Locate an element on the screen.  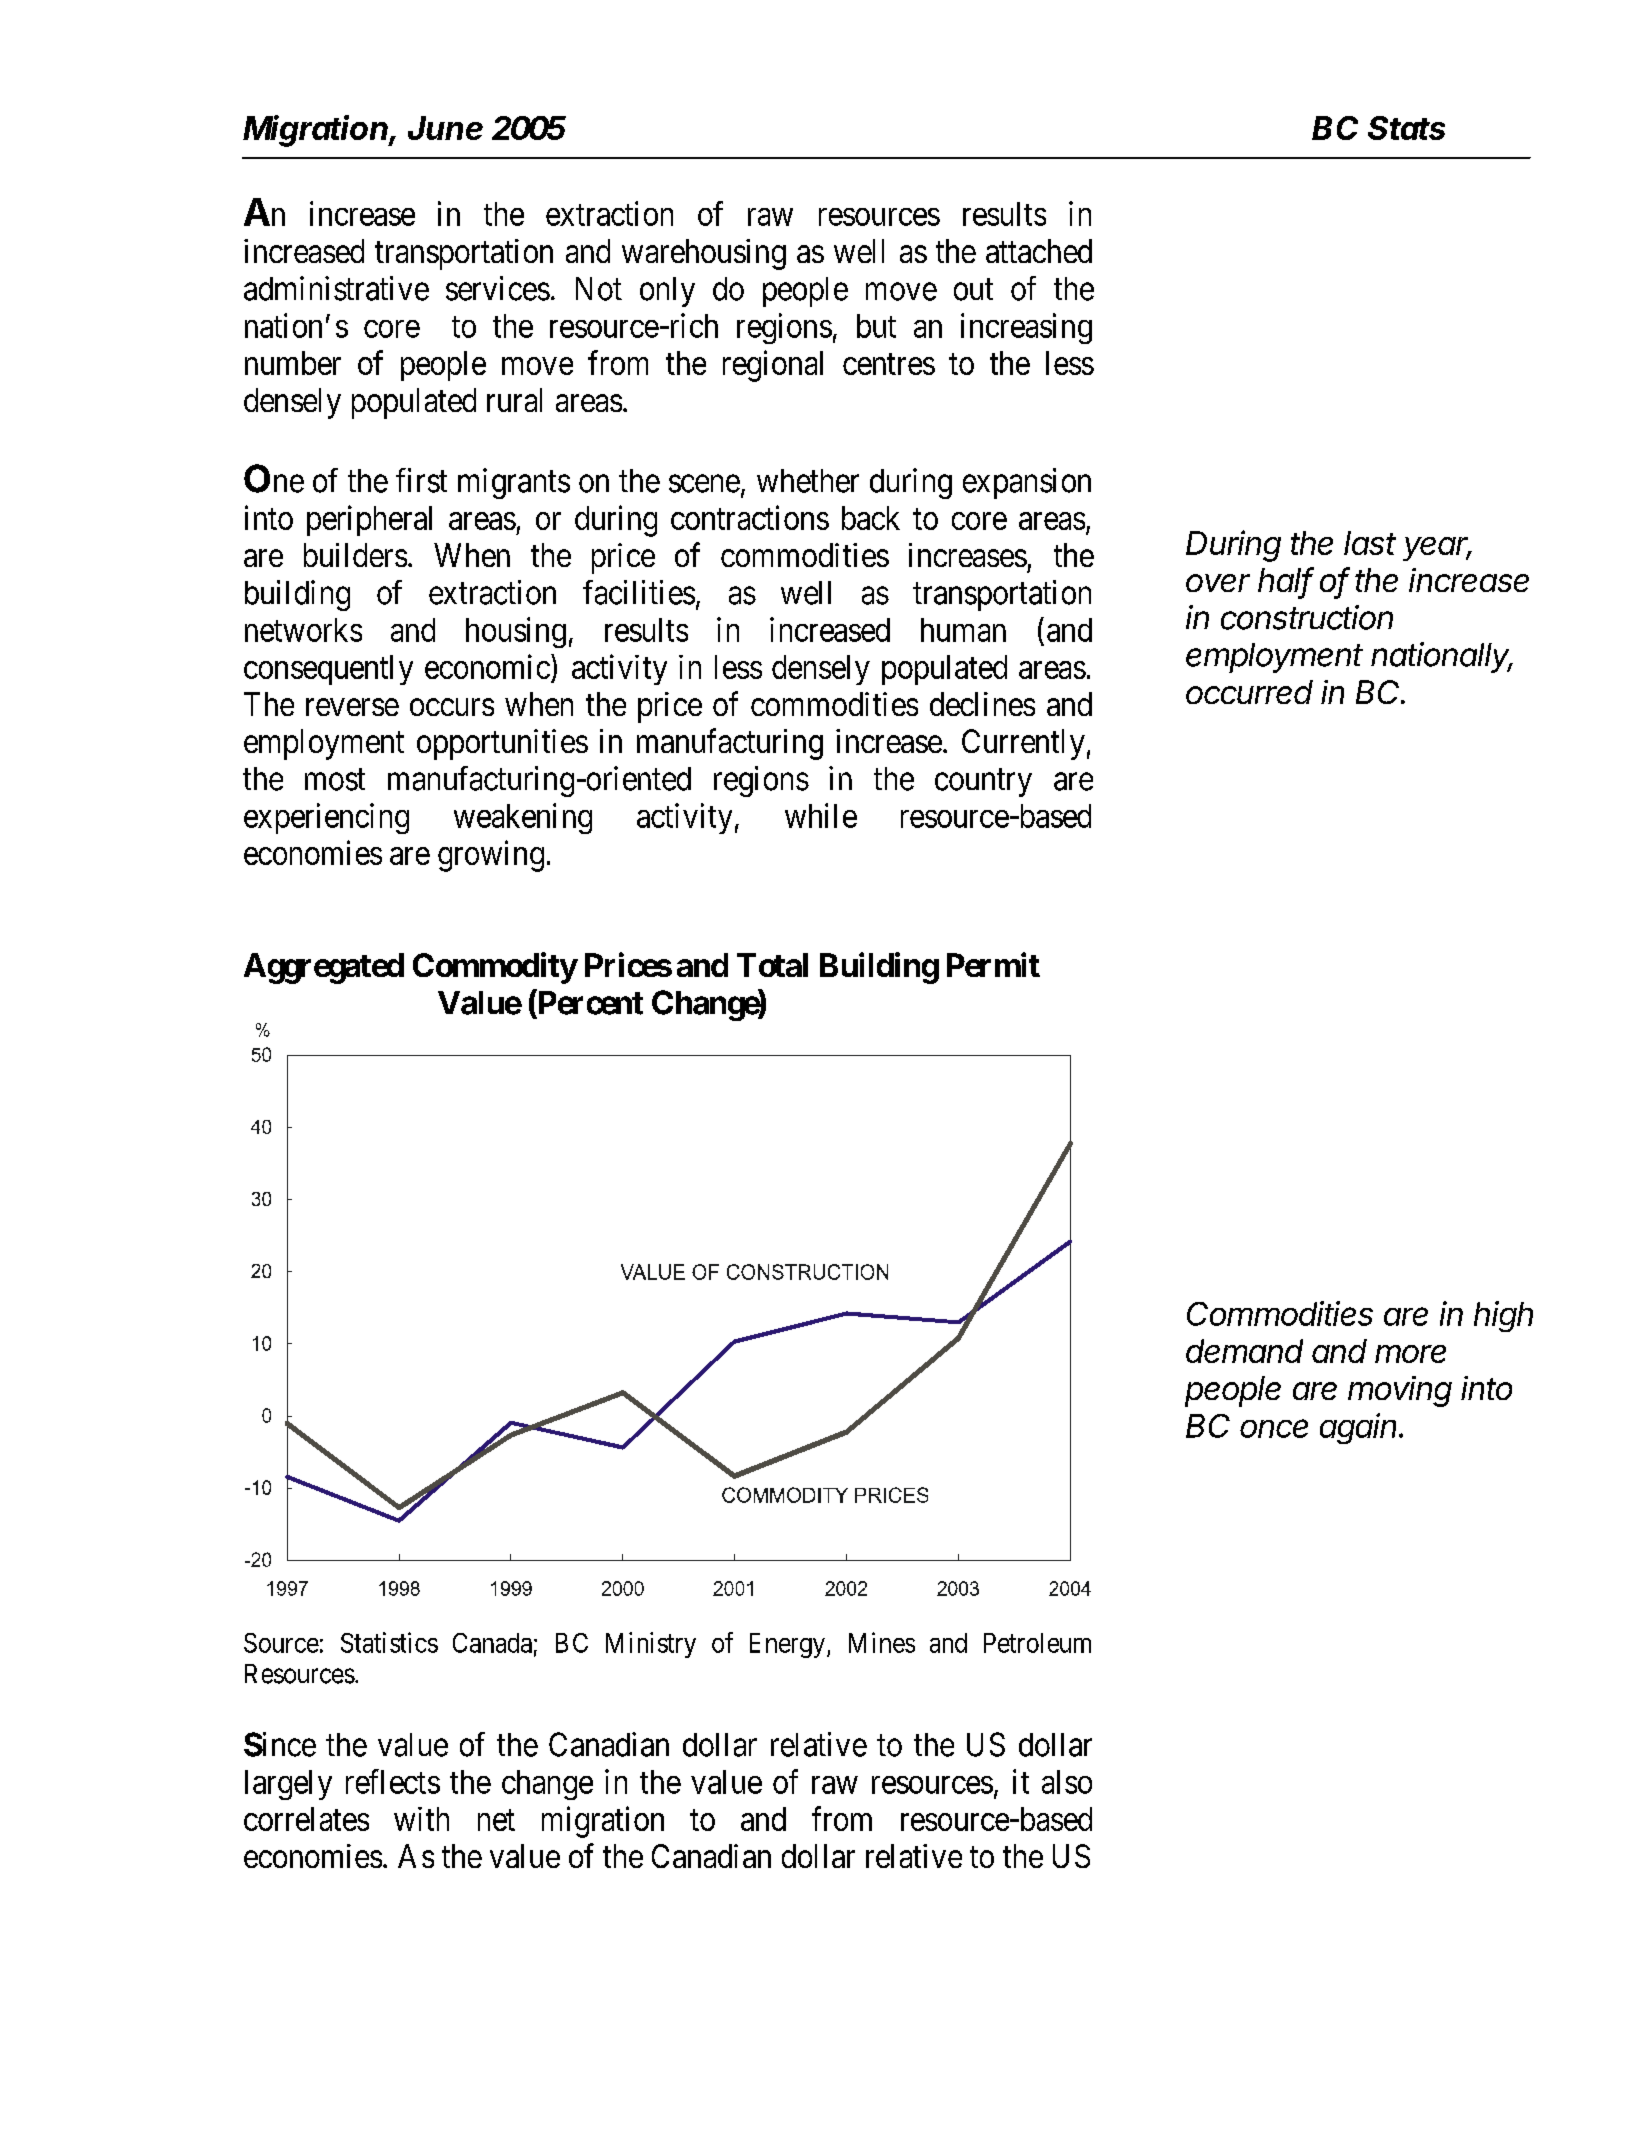
also is located at coordinates (1067, 1782).
